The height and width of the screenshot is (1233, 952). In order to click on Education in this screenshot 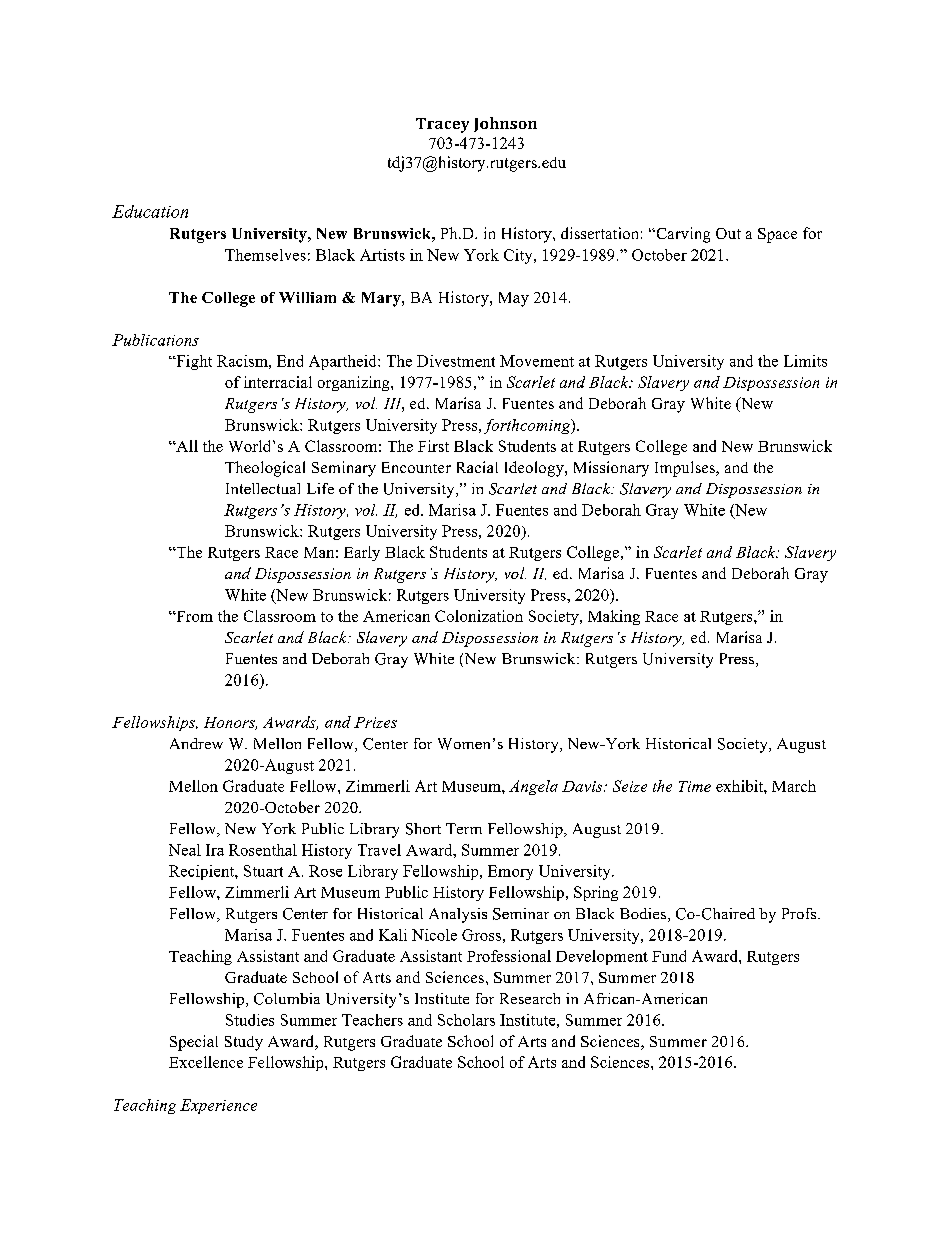, I will do `click(150, 211)`.
